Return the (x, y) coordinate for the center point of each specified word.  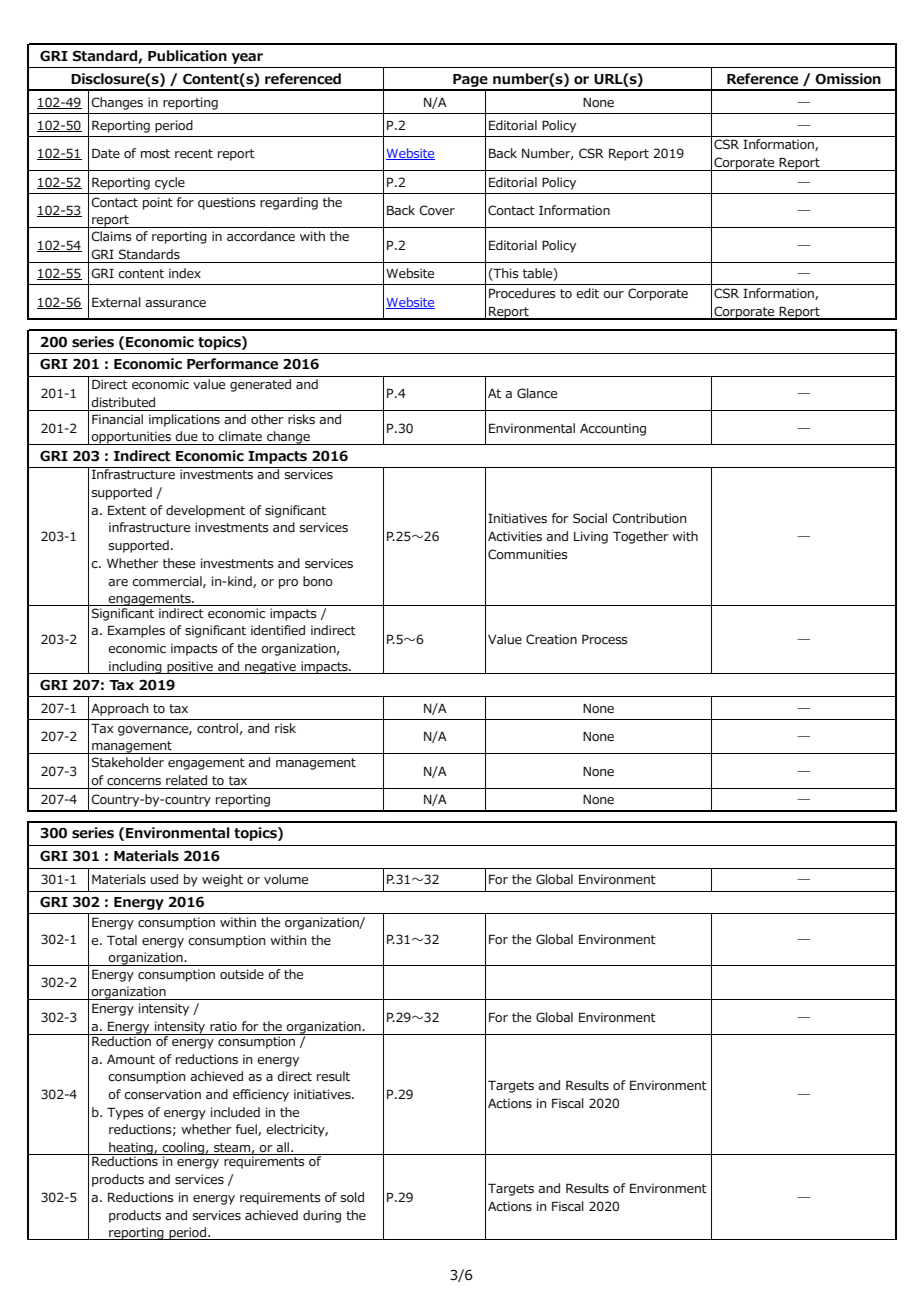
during (322, 1216)
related (186, 780)
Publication (187, 56)
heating (131, 1149)
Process (605, 639)
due (186, 436)
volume (286, 879)
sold (352, 1197)
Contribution (649, 518)
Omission (848, 79)
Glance (537, 393)
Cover (437, 210)
